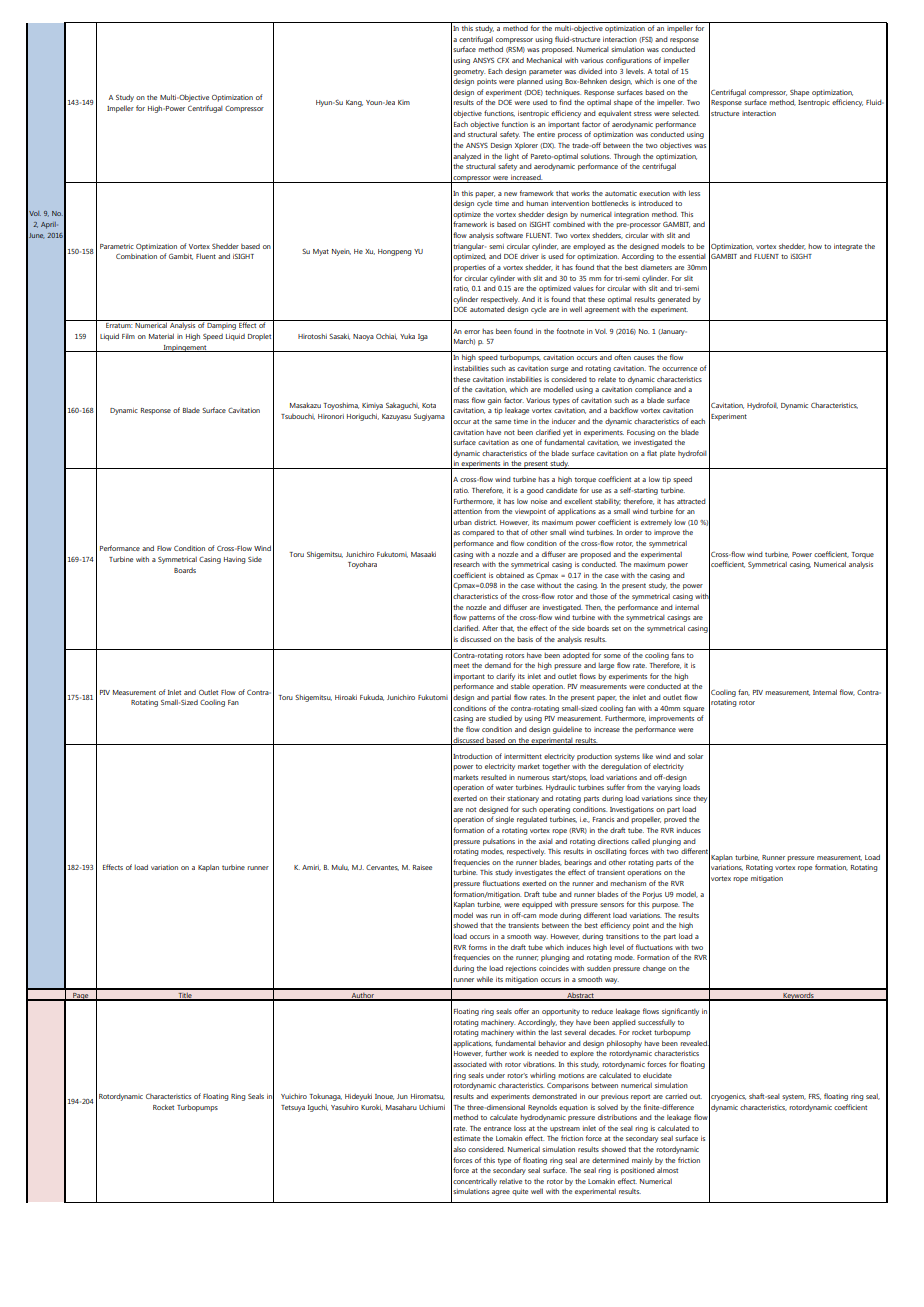 This page has width=924, height=1307. Describe the element at coordinates (530, 82) in the page. I see `planned` at that location.
